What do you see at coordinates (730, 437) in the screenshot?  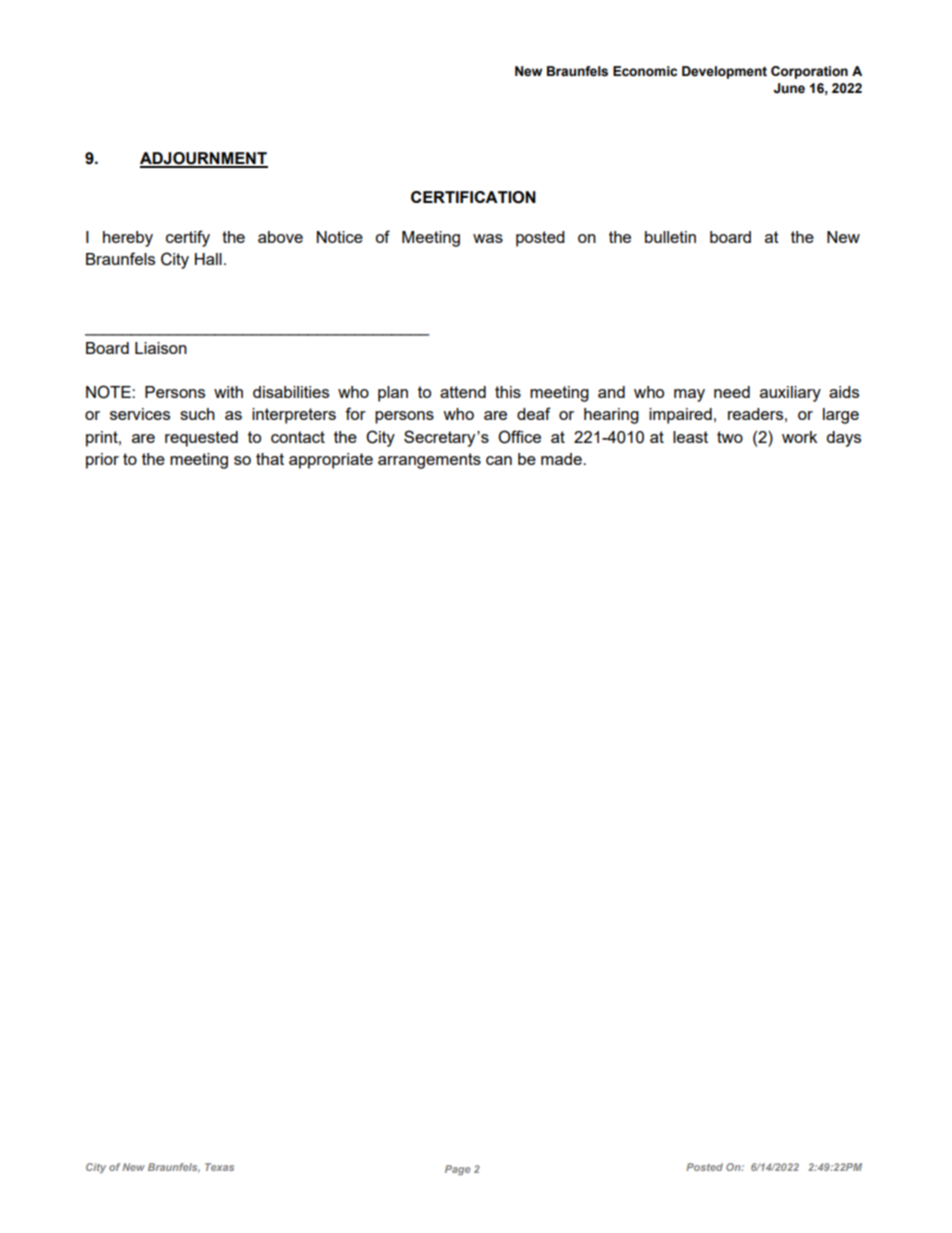 I see `two` at bounding box center [730, 437].
